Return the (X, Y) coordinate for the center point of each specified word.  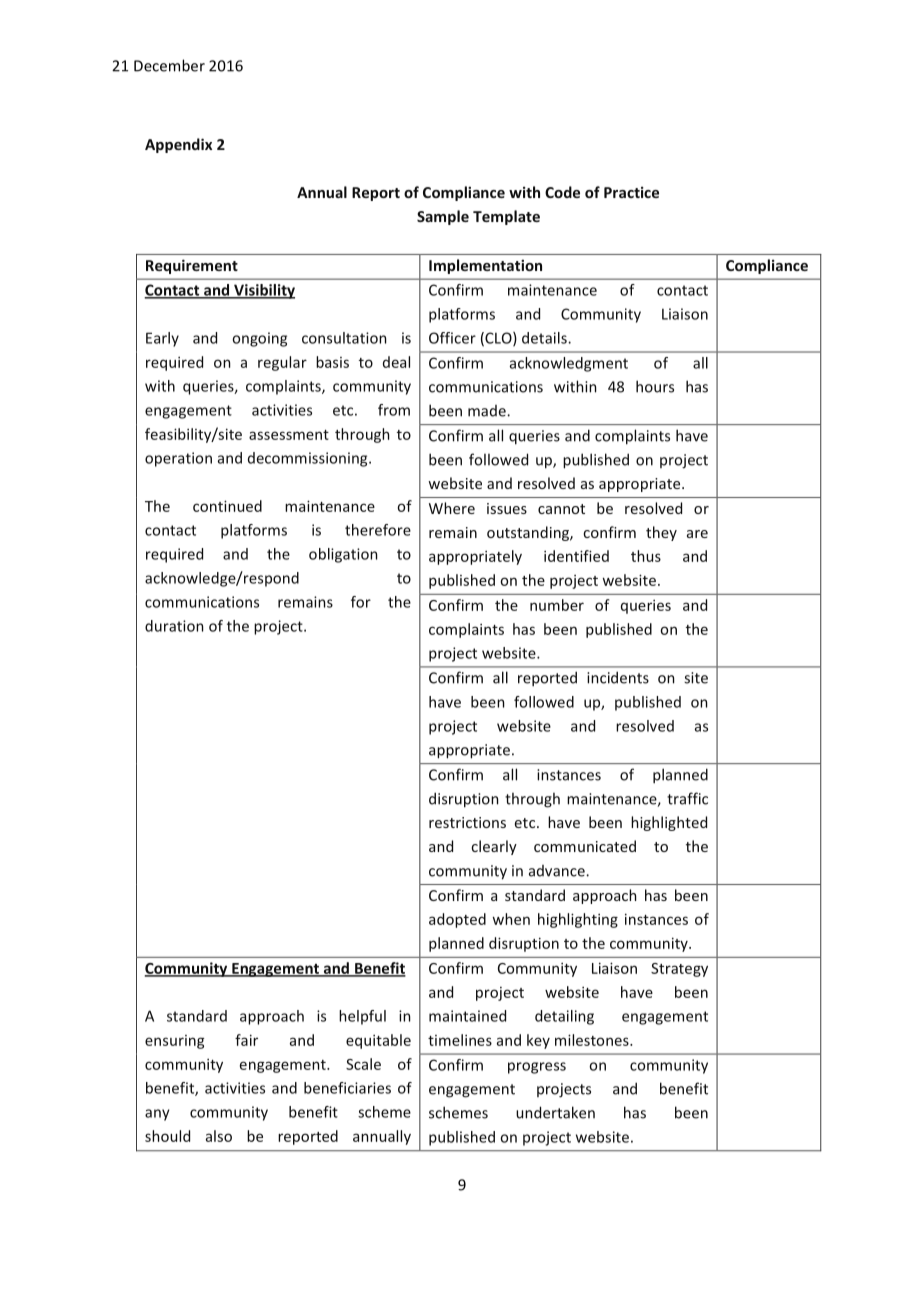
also (219, 1136)
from (394, 410)
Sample (443, 217)
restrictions (467, 822)
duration (174, 626)
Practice (631, 192)
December (169, 65)
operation (178, 459)
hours (655, 386)
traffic (687, 798)
